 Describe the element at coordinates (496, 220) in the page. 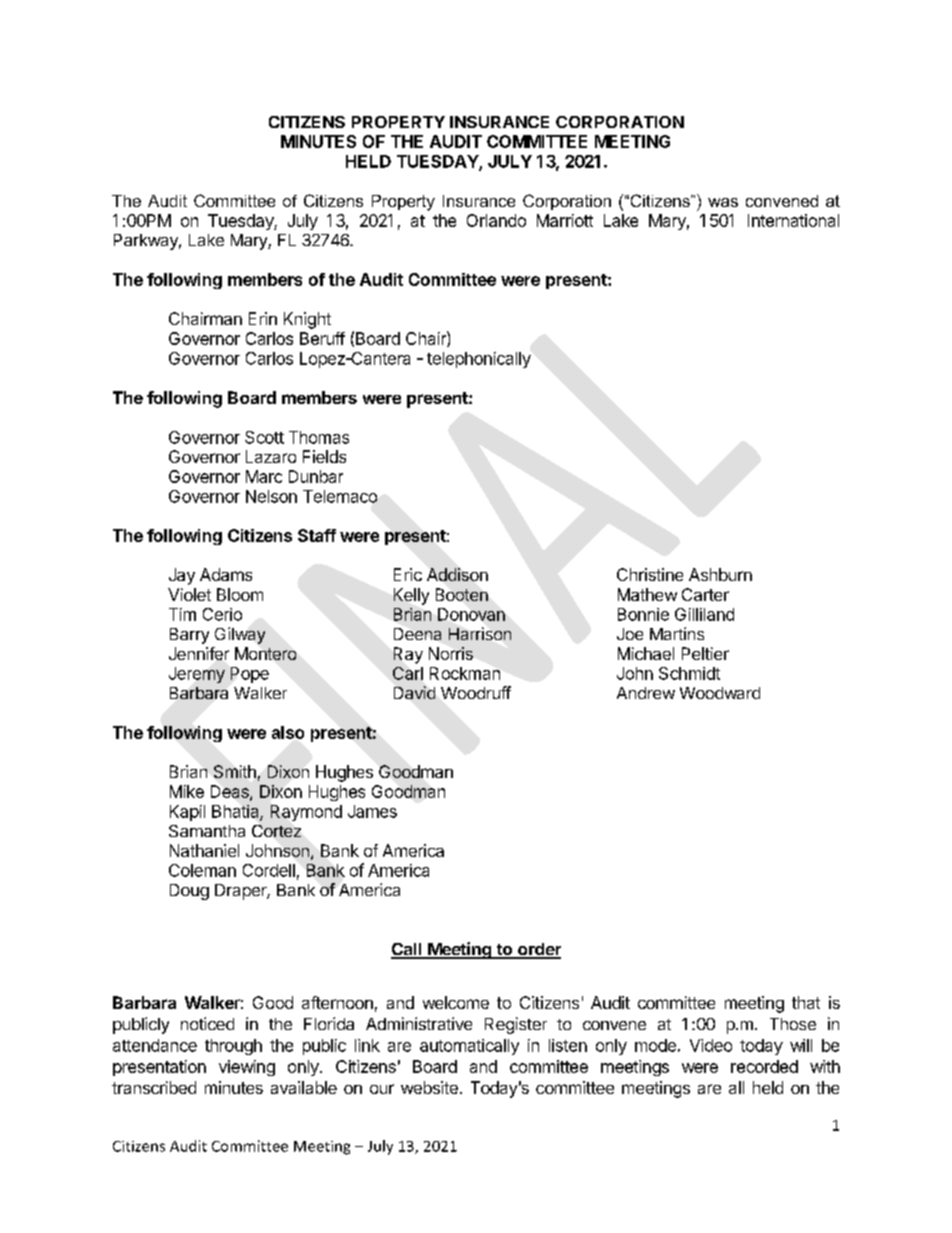

I see `Orlando` at that location.
